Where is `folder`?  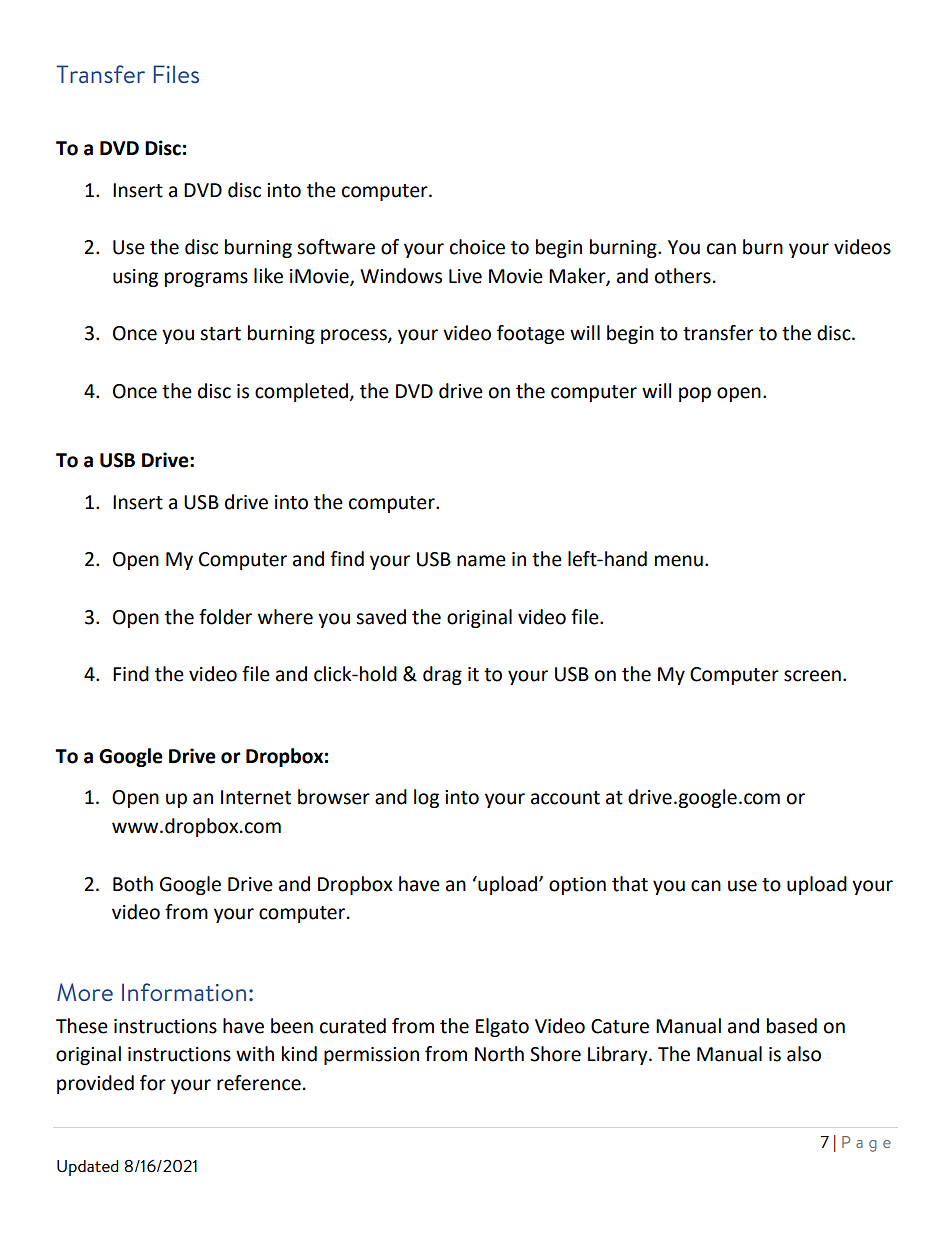 folder is located at coordinates (225, 617).
